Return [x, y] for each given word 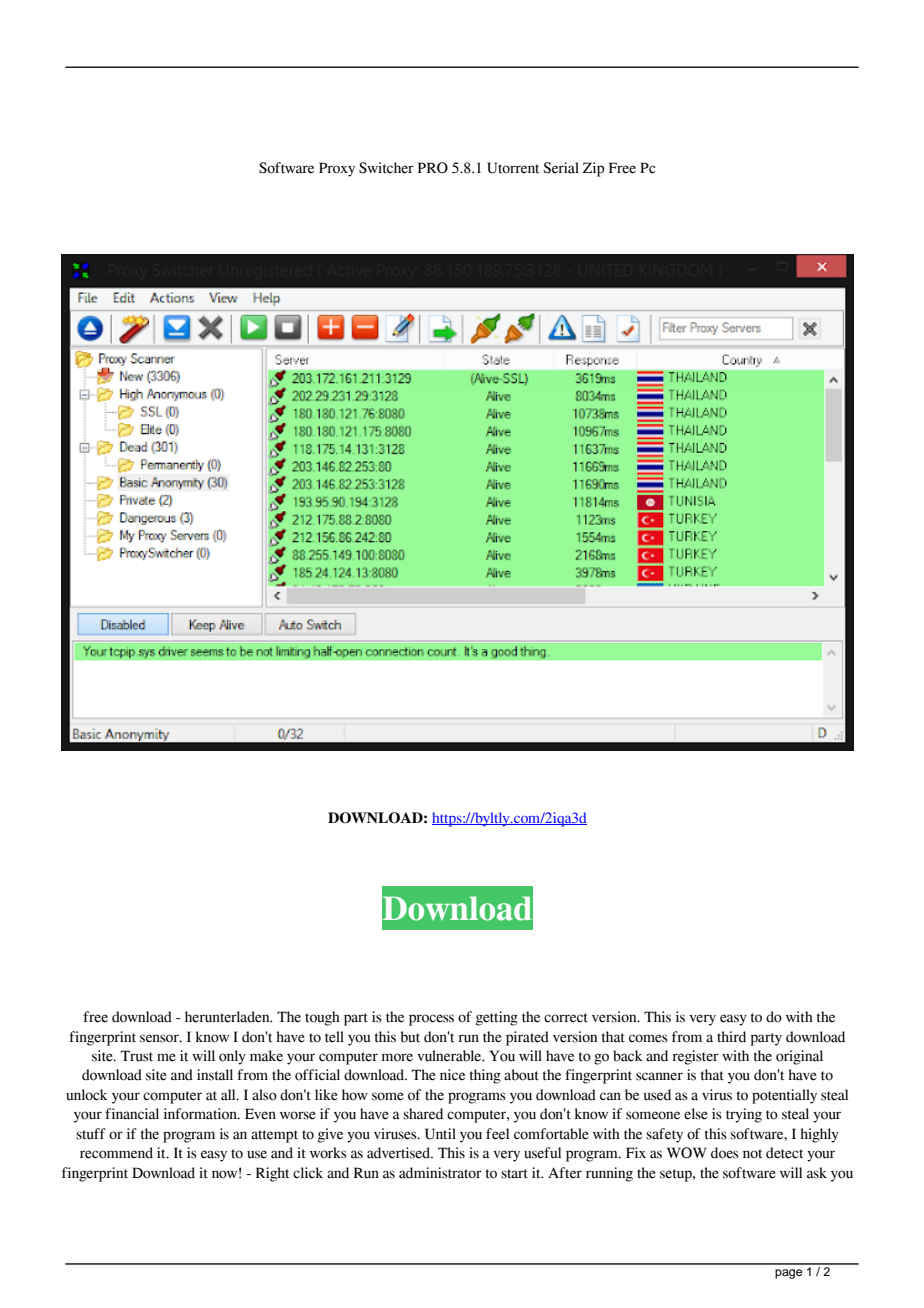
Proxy [337, 169]
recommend [116, 1153]
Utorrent [513, 168]
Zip [593, 169]
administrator [440, 1173]
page [788, 1274]
